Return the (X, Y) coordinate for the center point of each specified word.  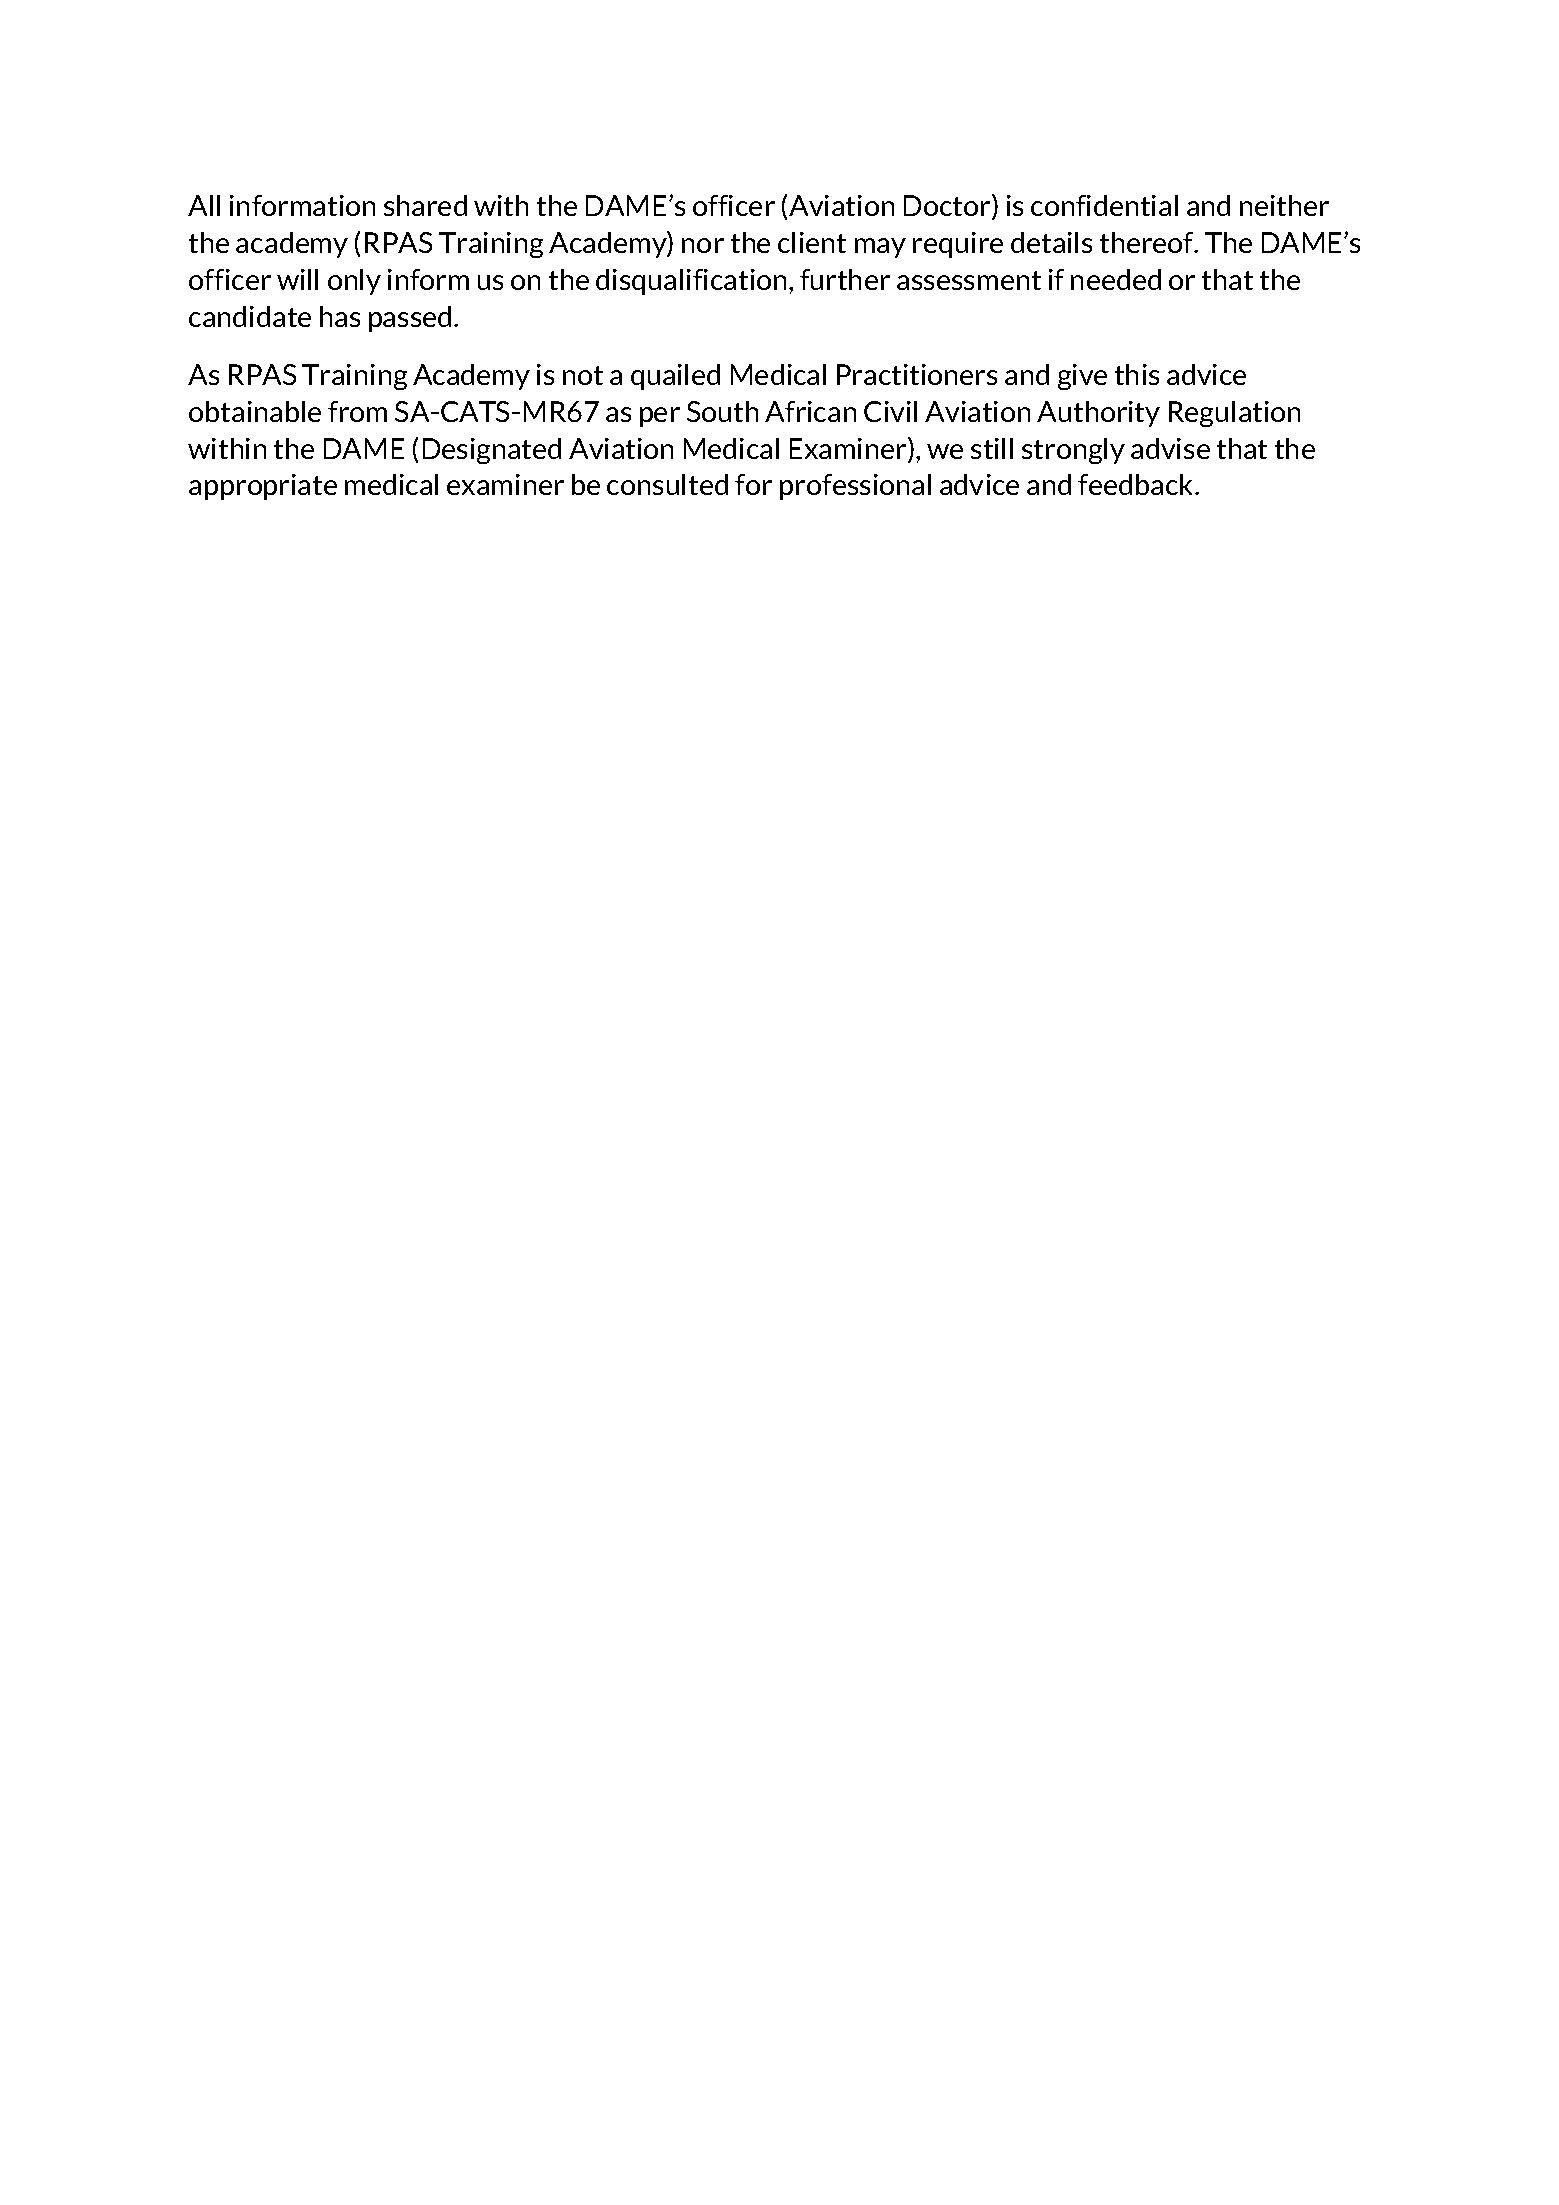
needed (1116, 279)
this (1137, 374)
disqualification (691, 282)
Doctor (948, 207)
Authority (1098, 414)
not (583, 375)
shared (425, 205)
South (722, 411)
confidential (1104, 205)
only (354, 282)
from (357, 411)
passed (410, 319)
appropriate (263, 487)
